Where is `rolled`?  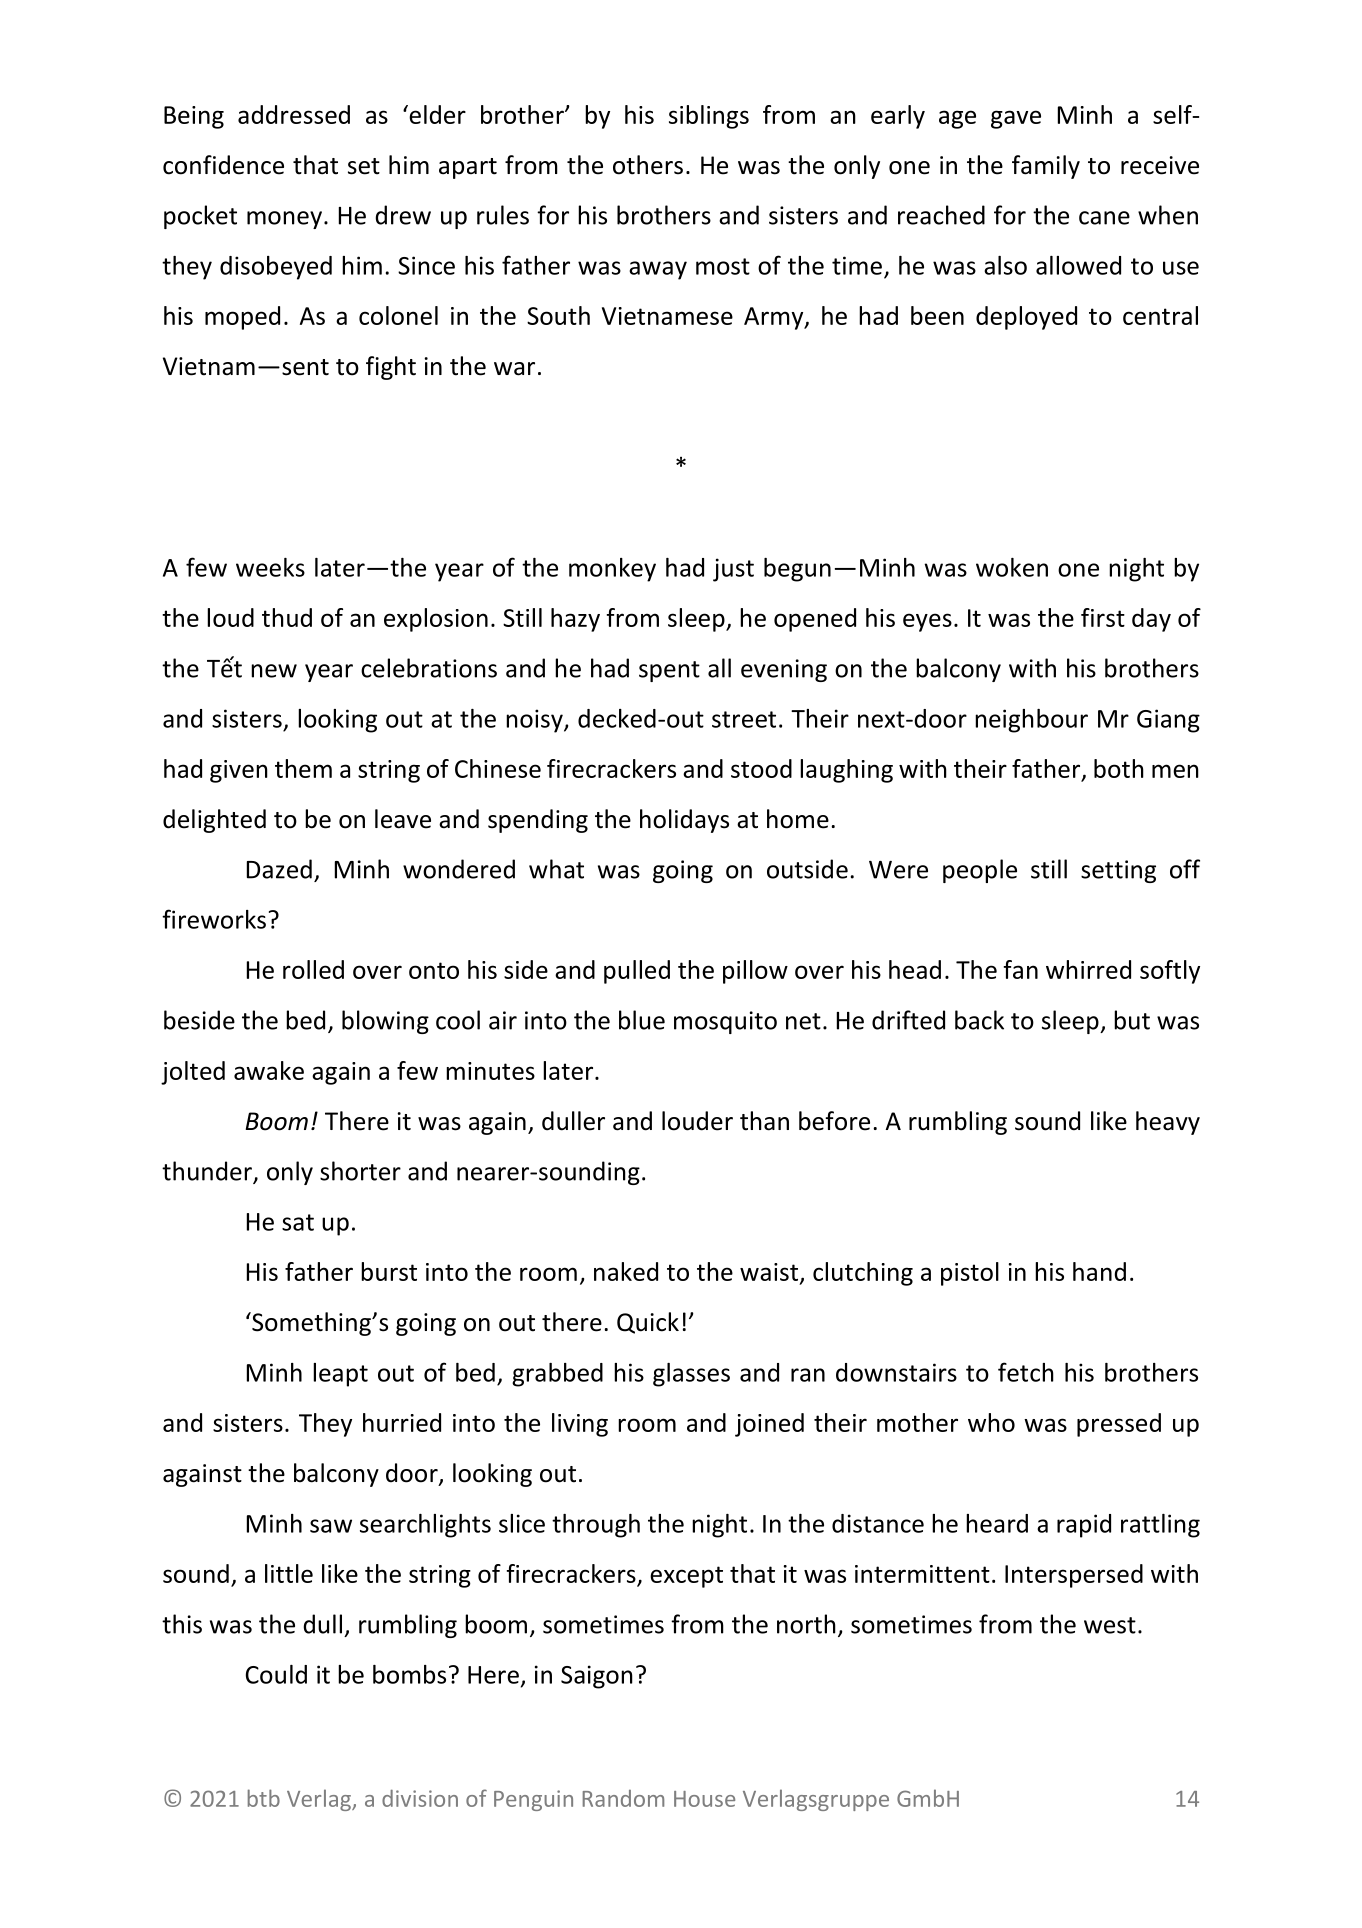 rolled is located at coordinates (313, 969).
